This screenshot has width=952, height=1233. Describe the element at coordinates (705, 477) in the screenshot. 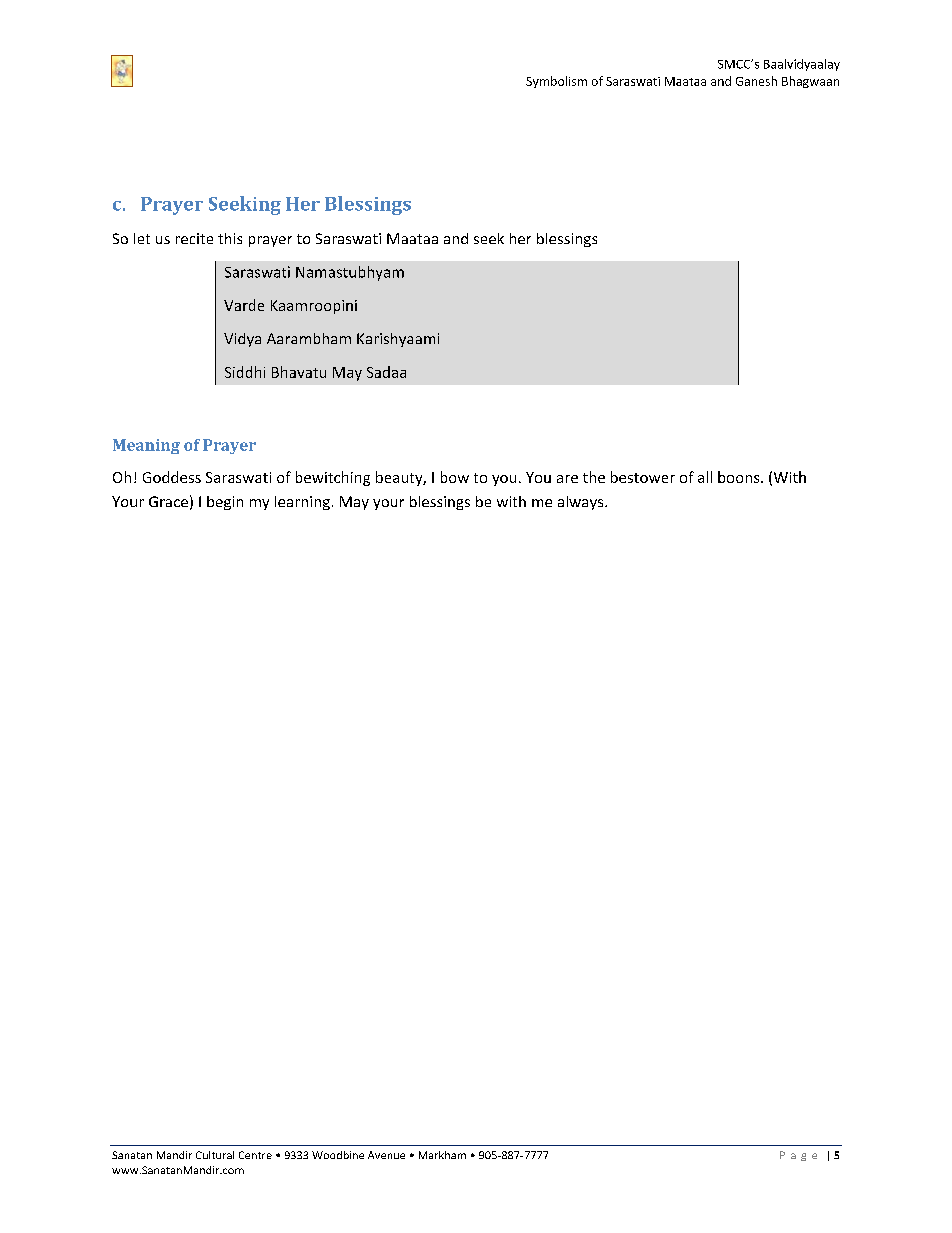

I see `all` at that location.
